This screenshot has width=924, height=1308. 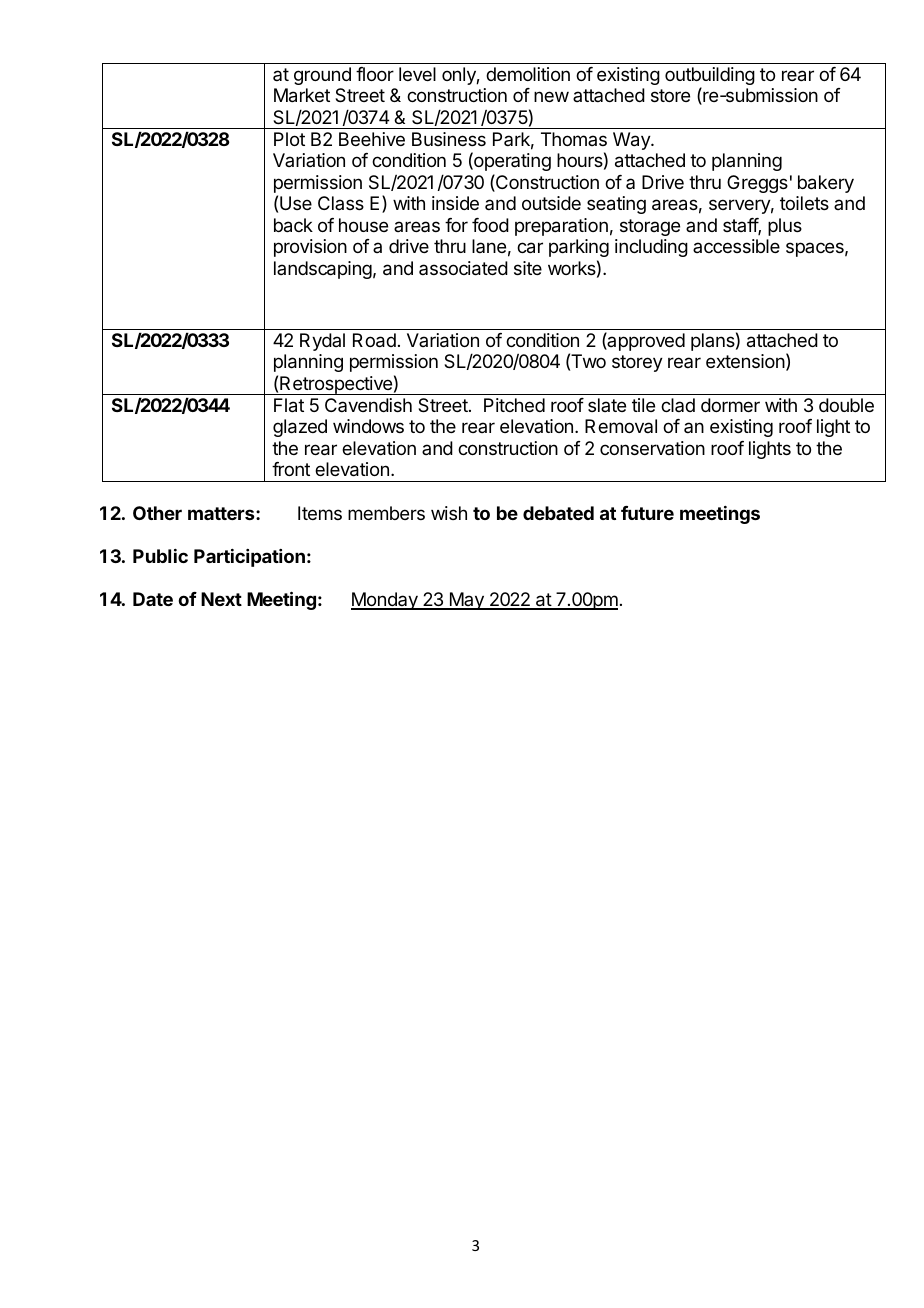 What do you see at coordinates (745, 361) in the screenshot?
I see `extension` at bounding box center [745, 361].
